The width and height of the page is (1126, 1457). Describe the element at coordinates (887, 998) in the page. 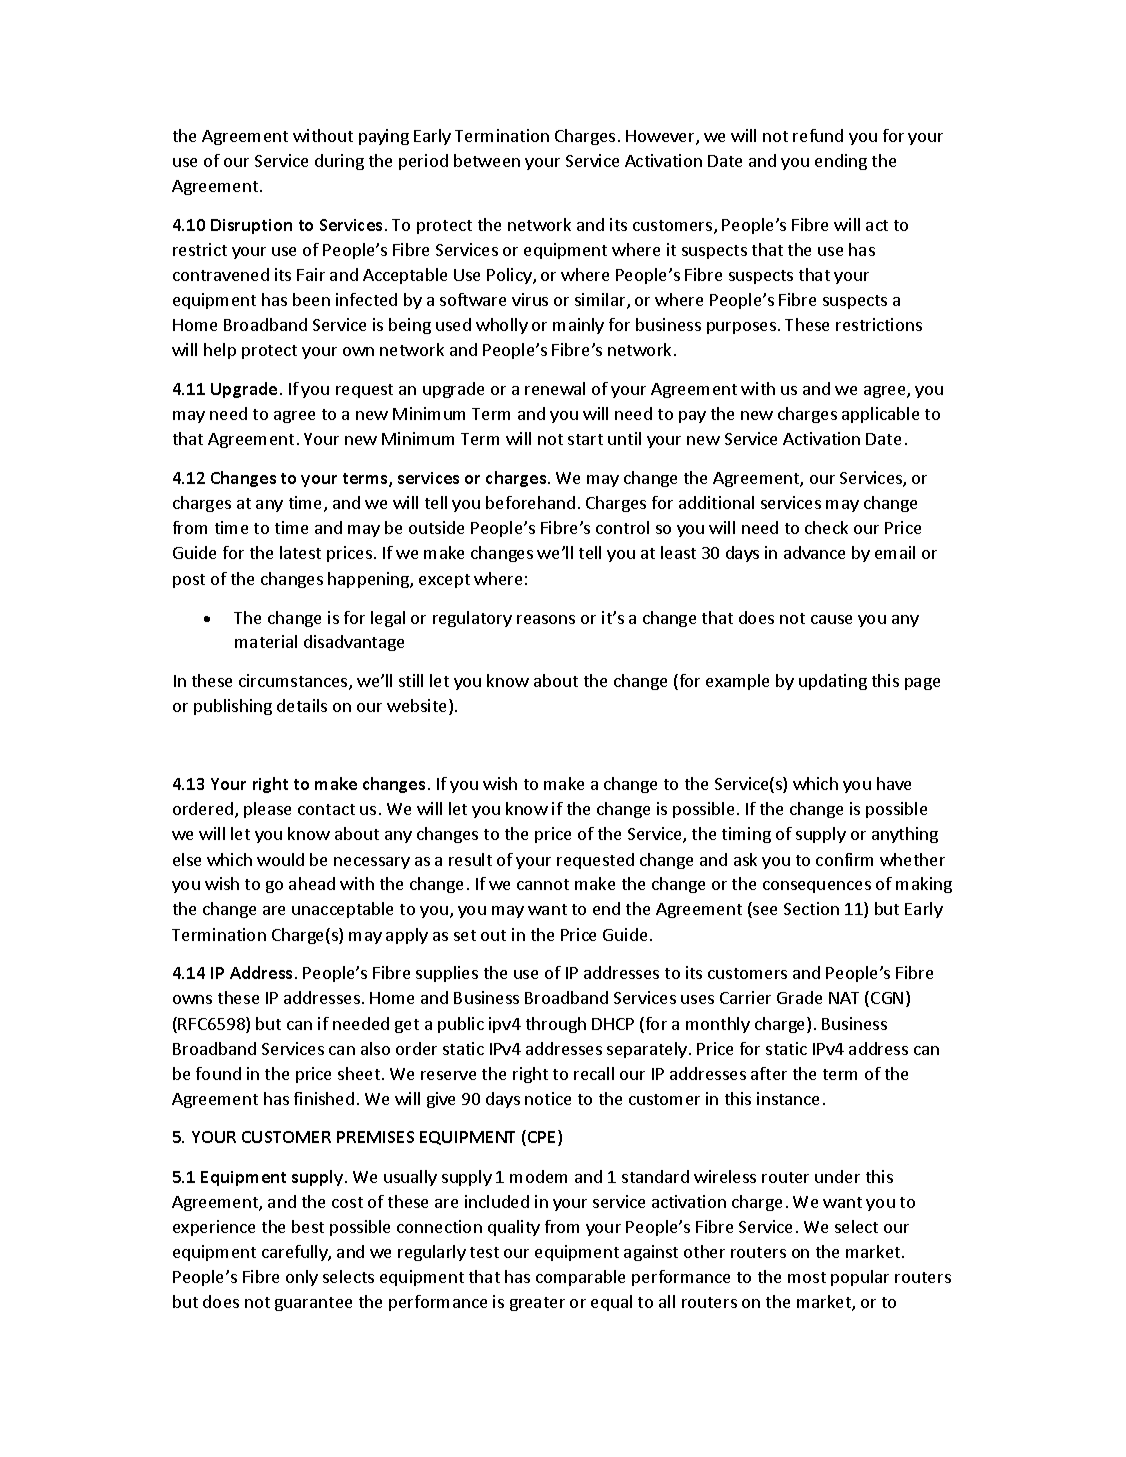

I see `CGN` at that location.
